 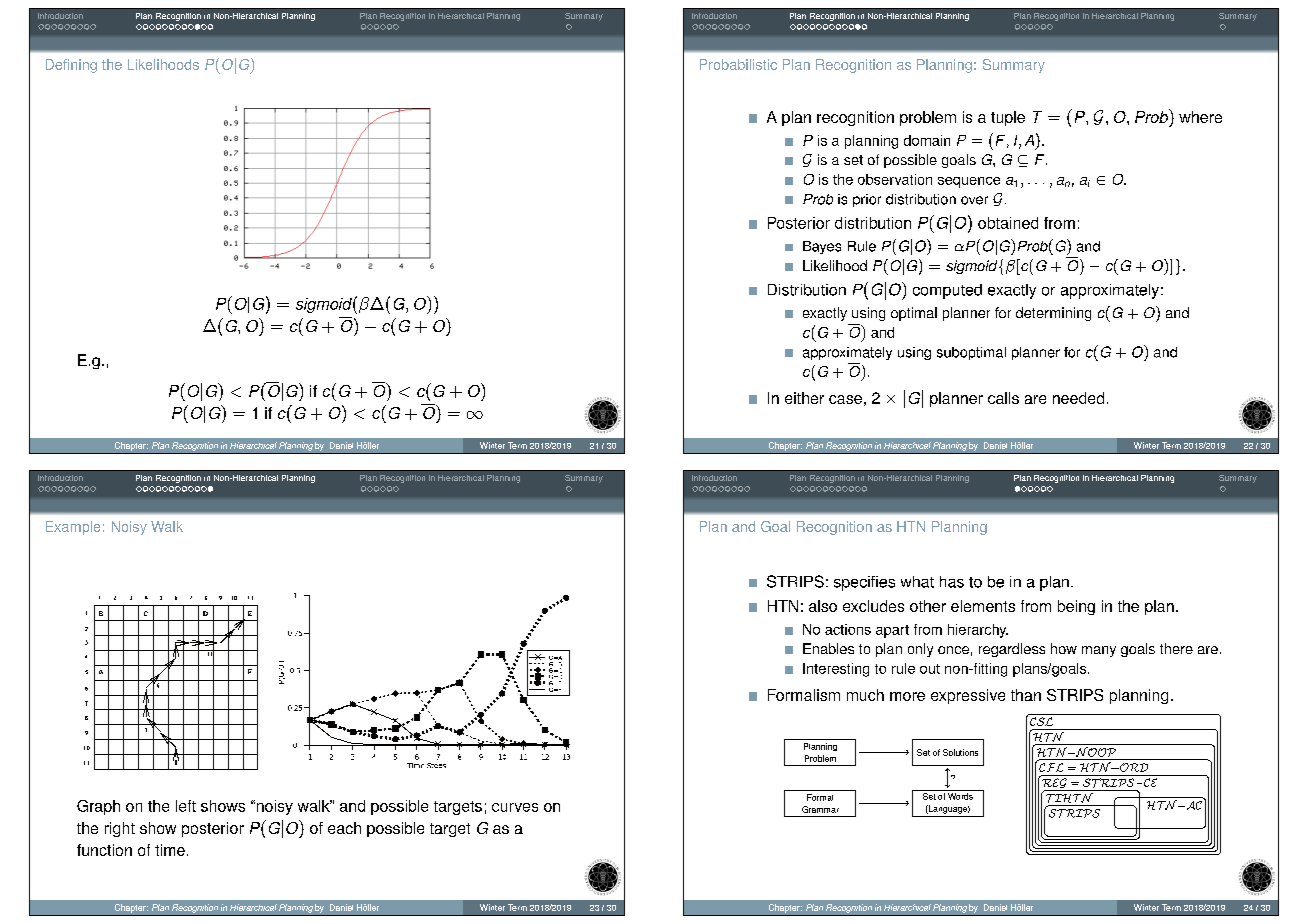 I want to click on Bayes, so click(x=822, y=247).
